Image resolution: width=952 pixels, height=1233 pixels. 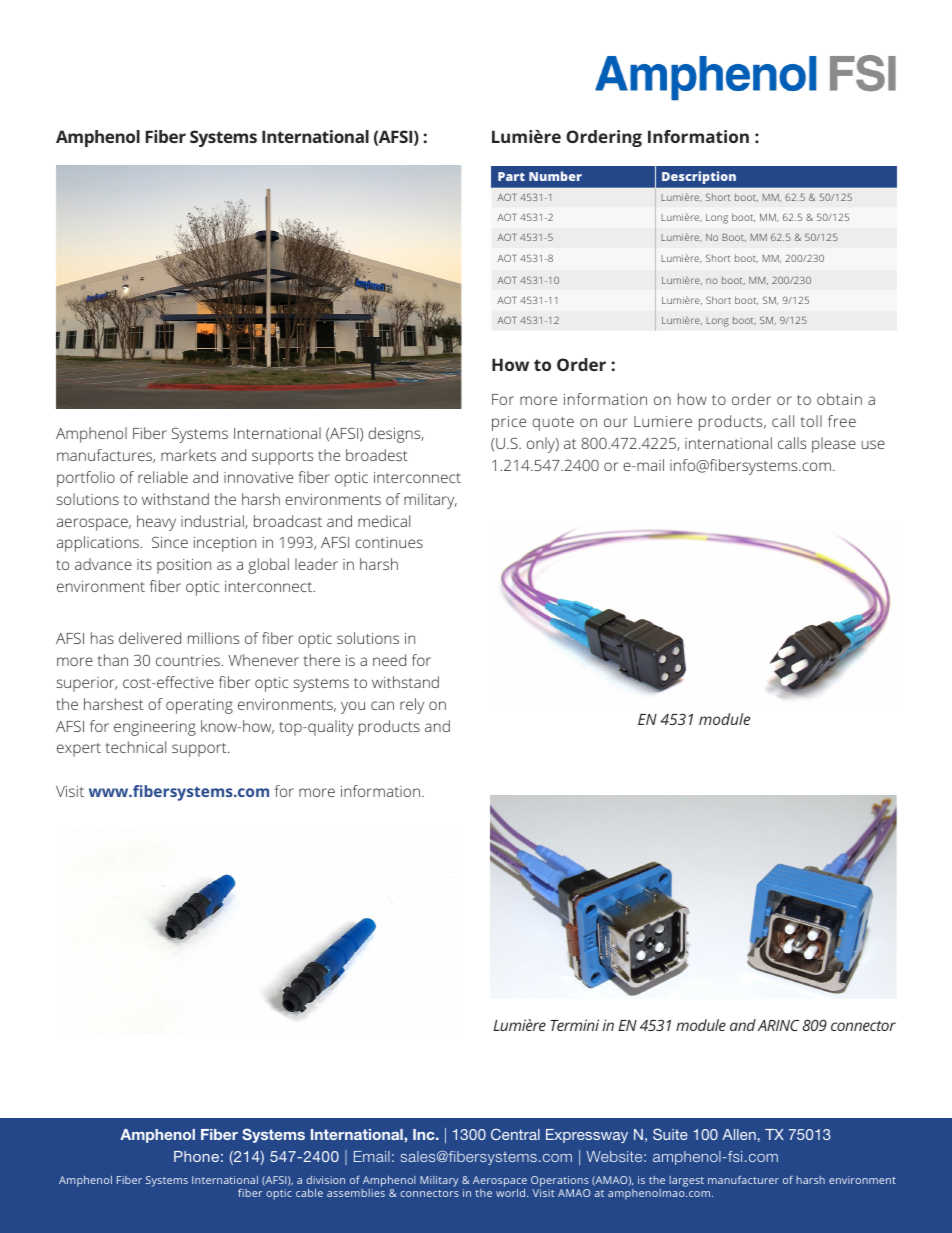 I want to click on rely, so click(x=412, y=706).
